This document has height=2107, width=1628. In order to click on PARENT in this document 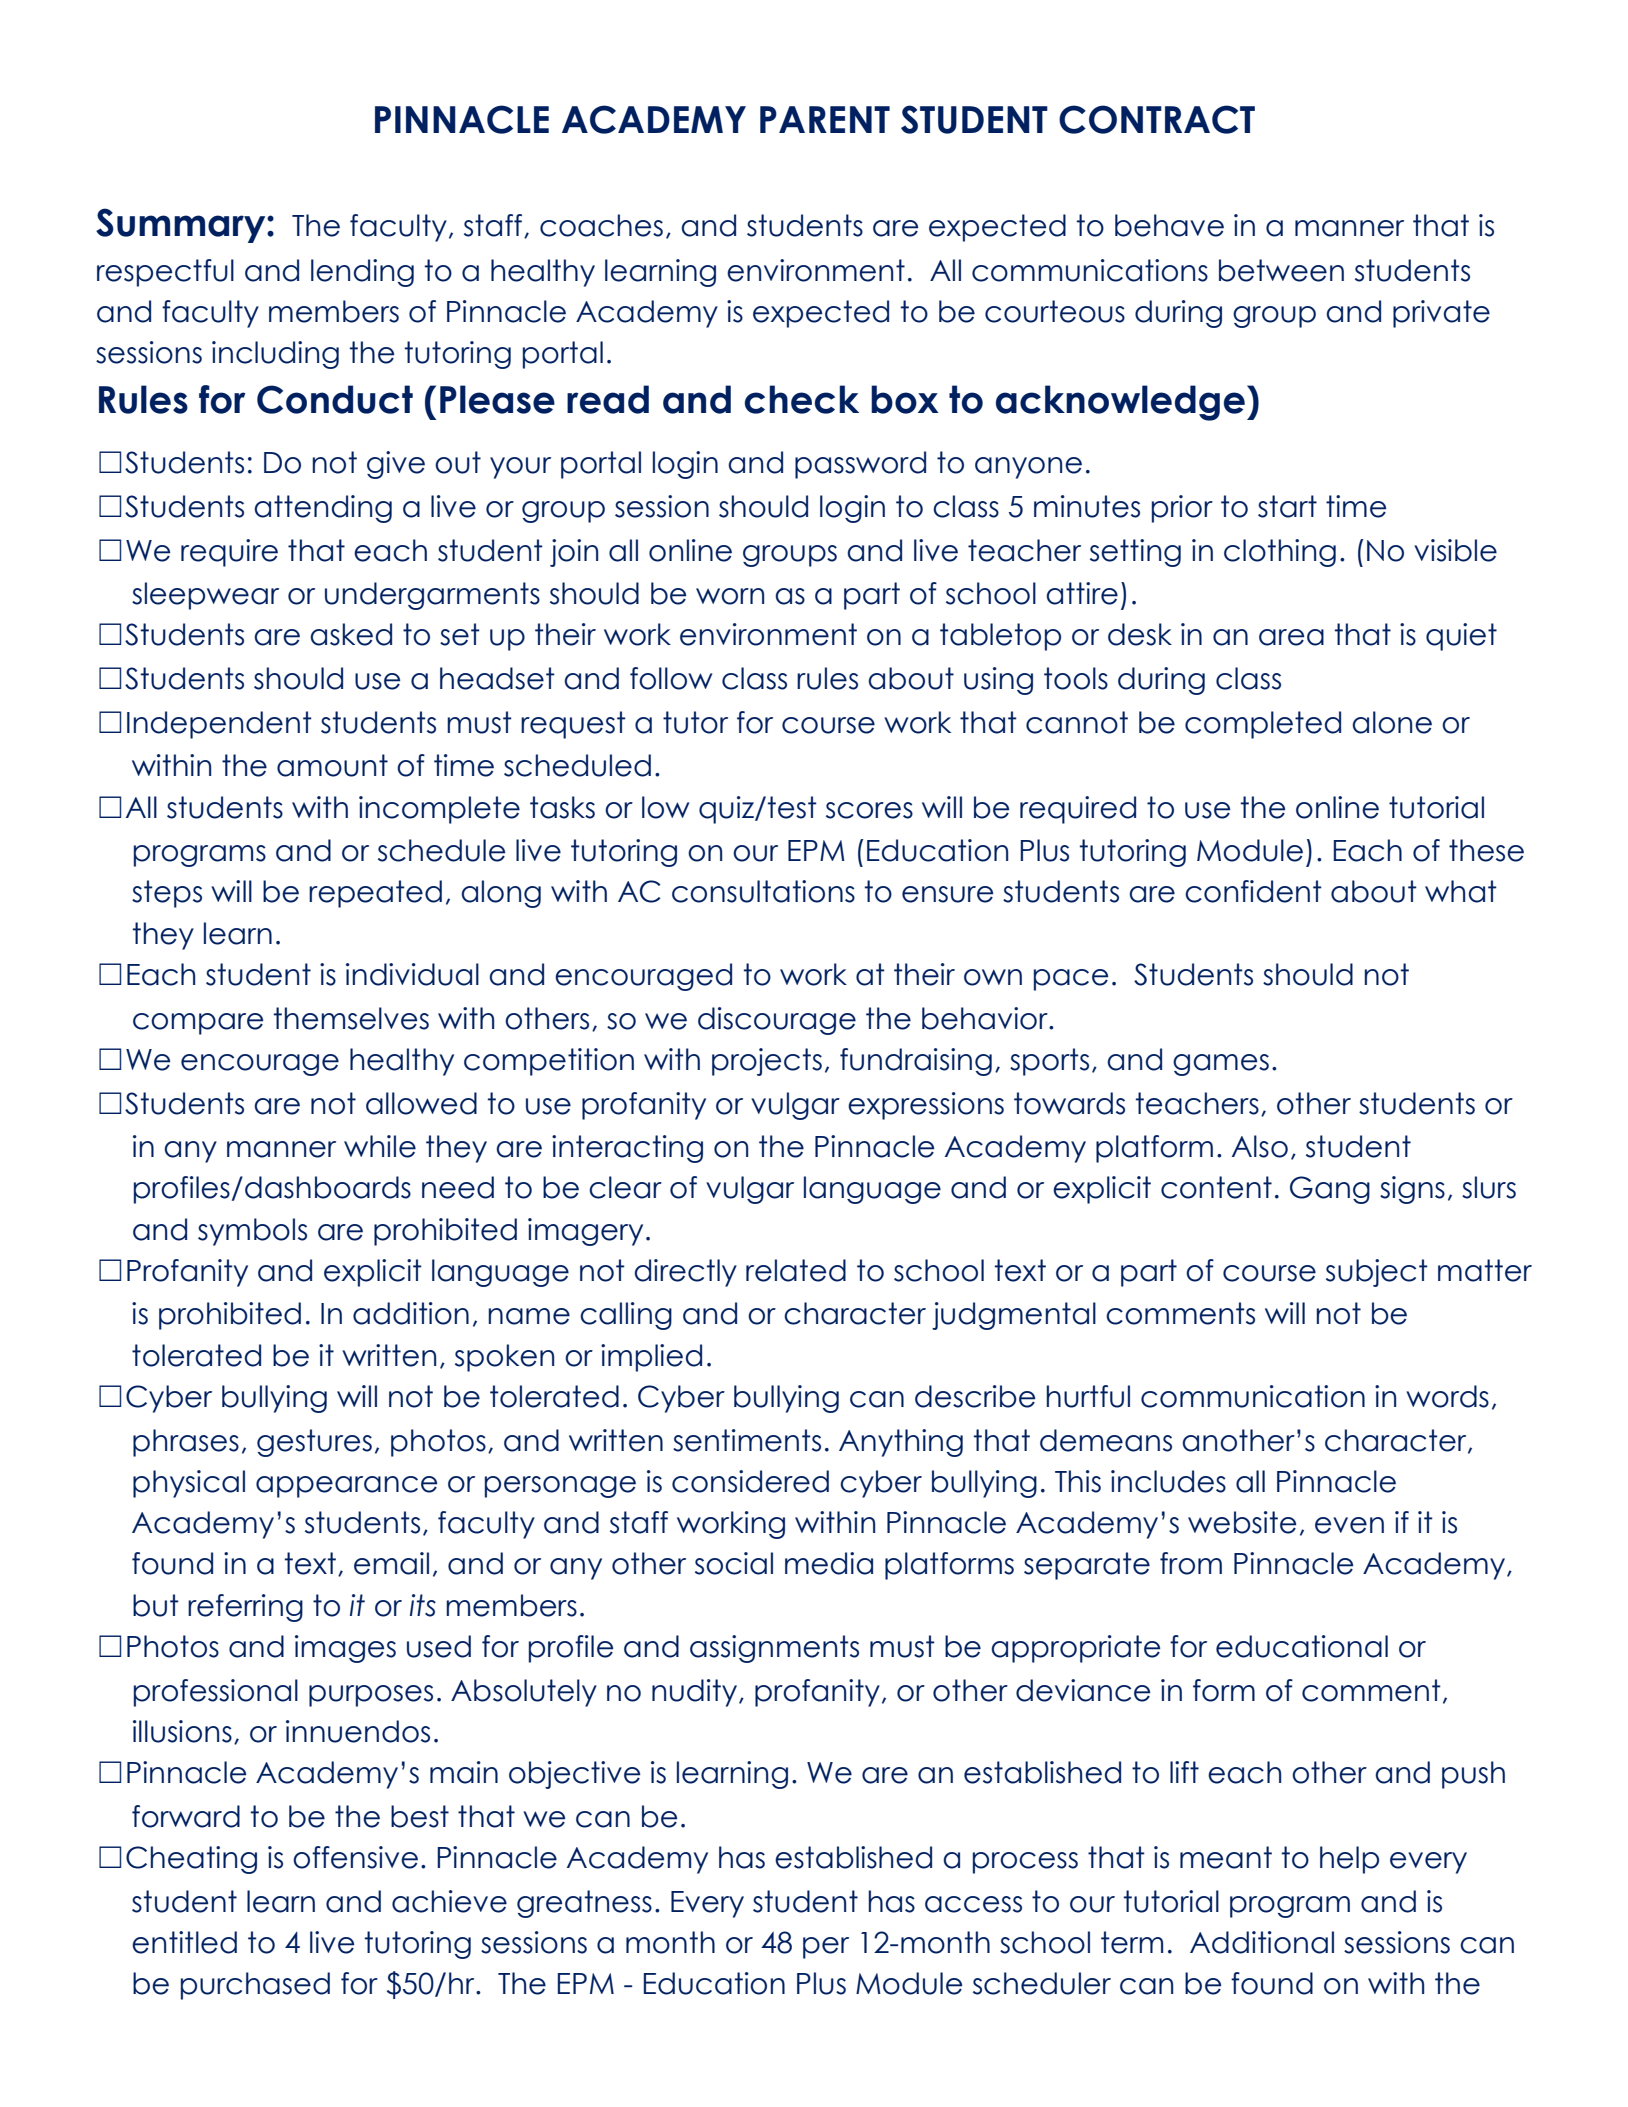, I will do `click(825, 119)`.
